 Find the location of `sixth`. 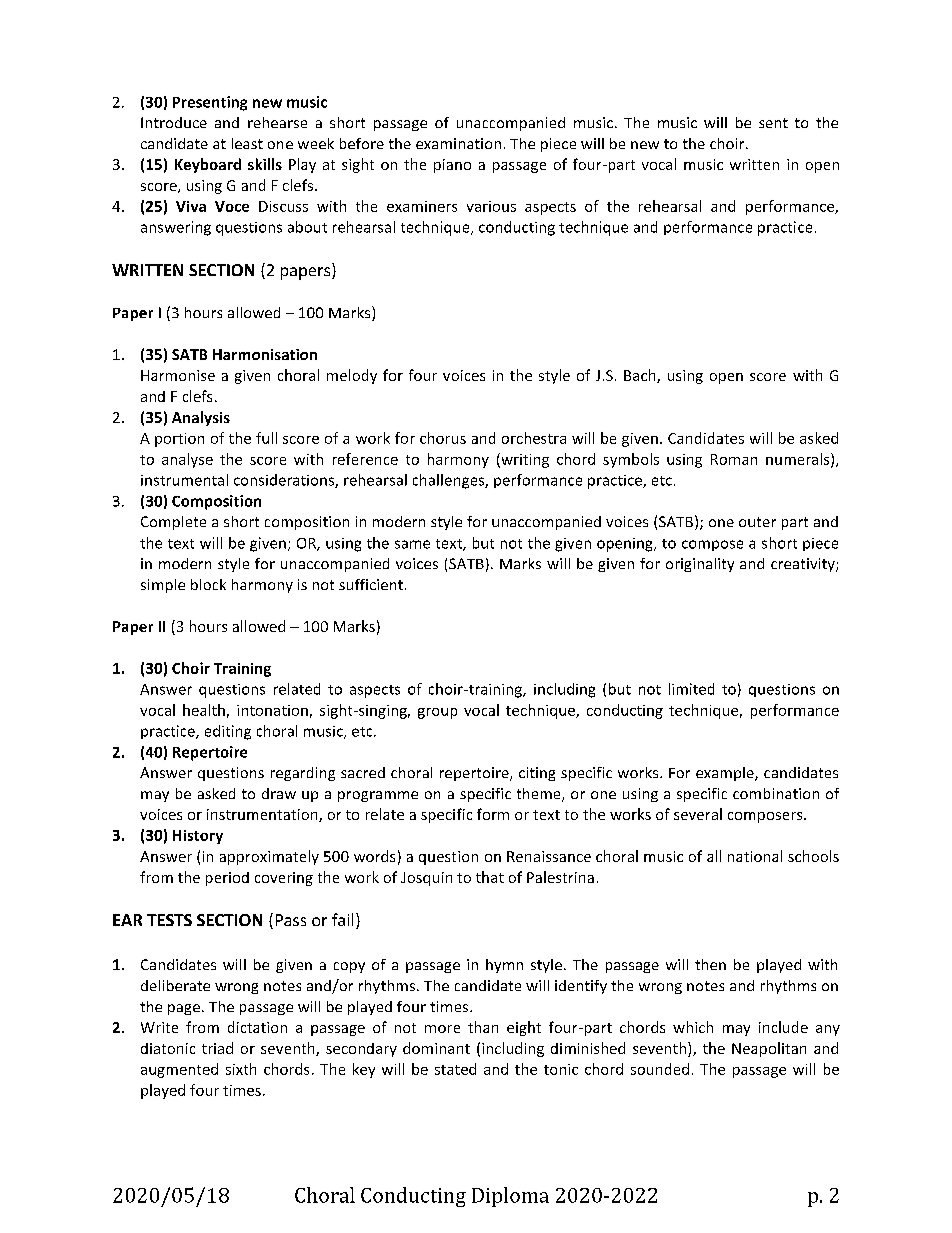

sixth is located at coordinates (241, 1069).
